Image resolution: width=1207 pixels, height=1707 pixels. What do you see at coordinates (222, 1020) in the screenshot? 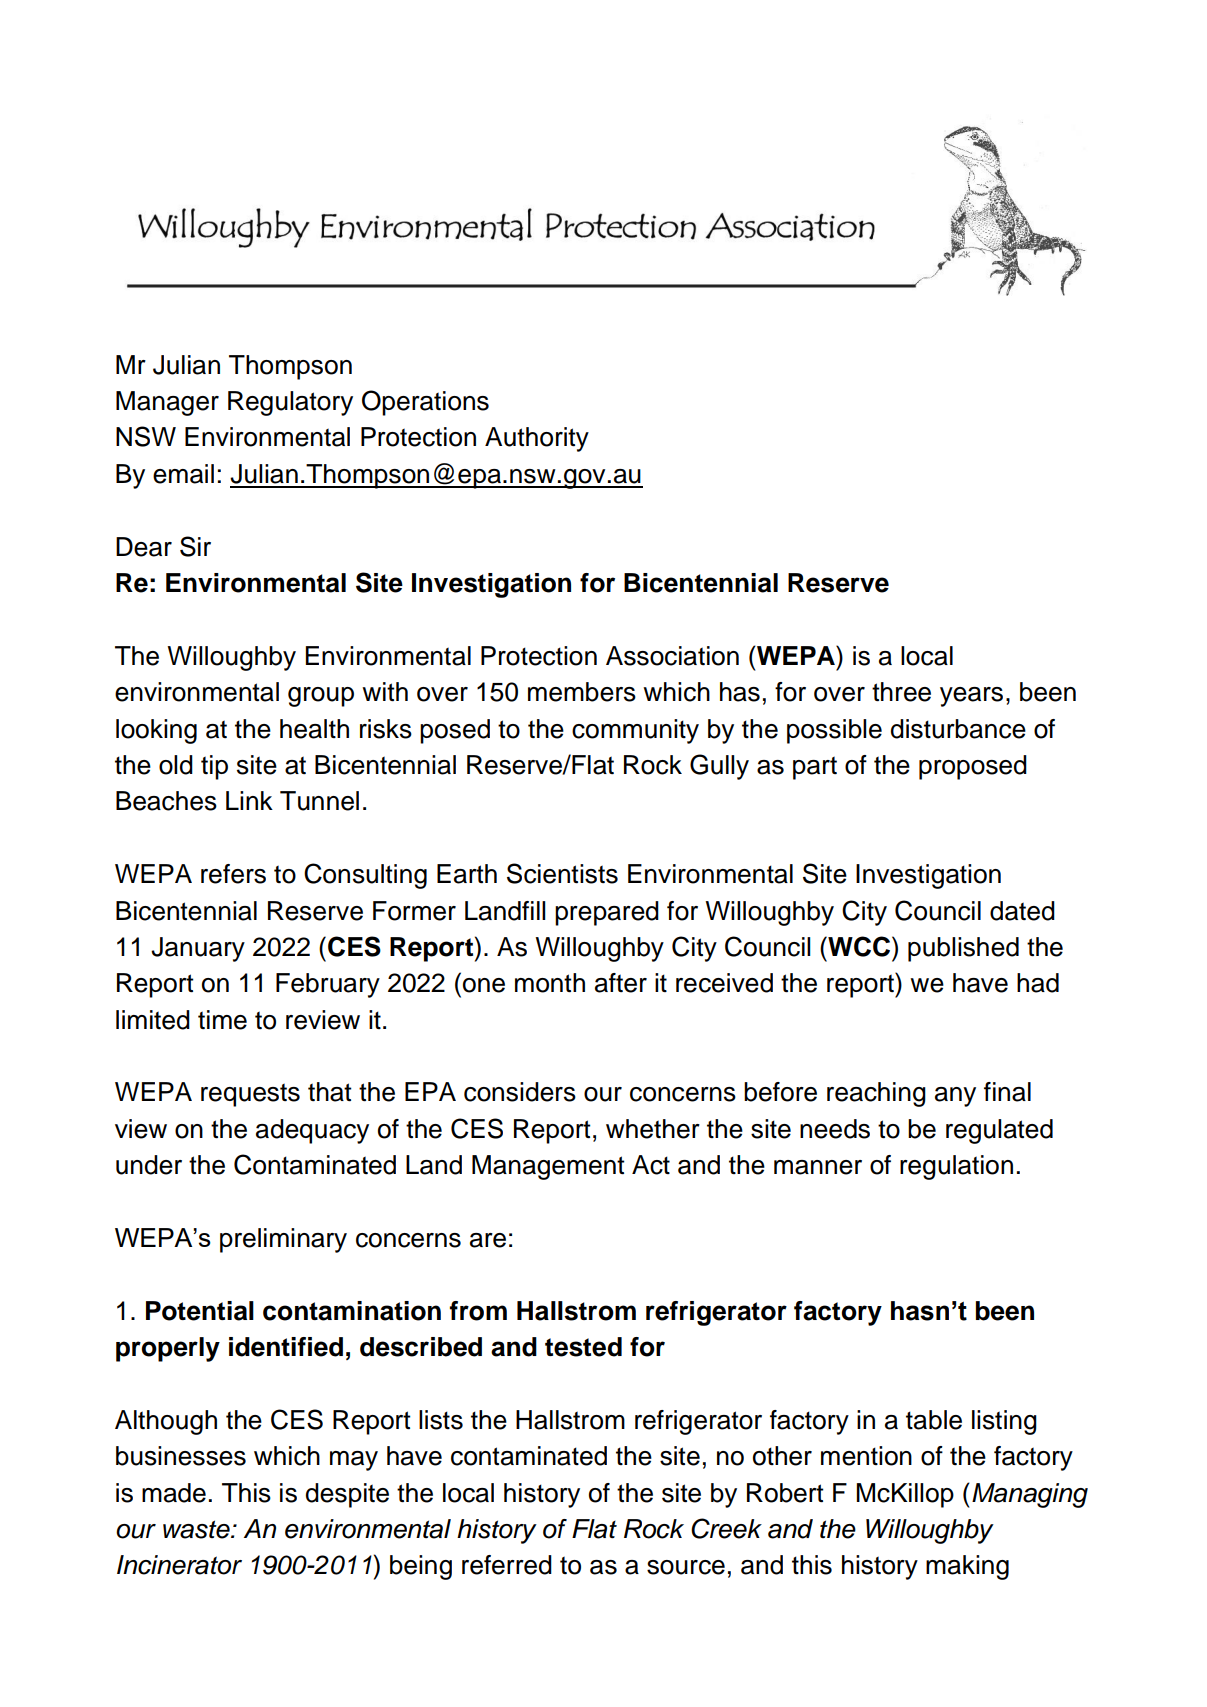
I see `time` at bounding box center [222, 1020].
